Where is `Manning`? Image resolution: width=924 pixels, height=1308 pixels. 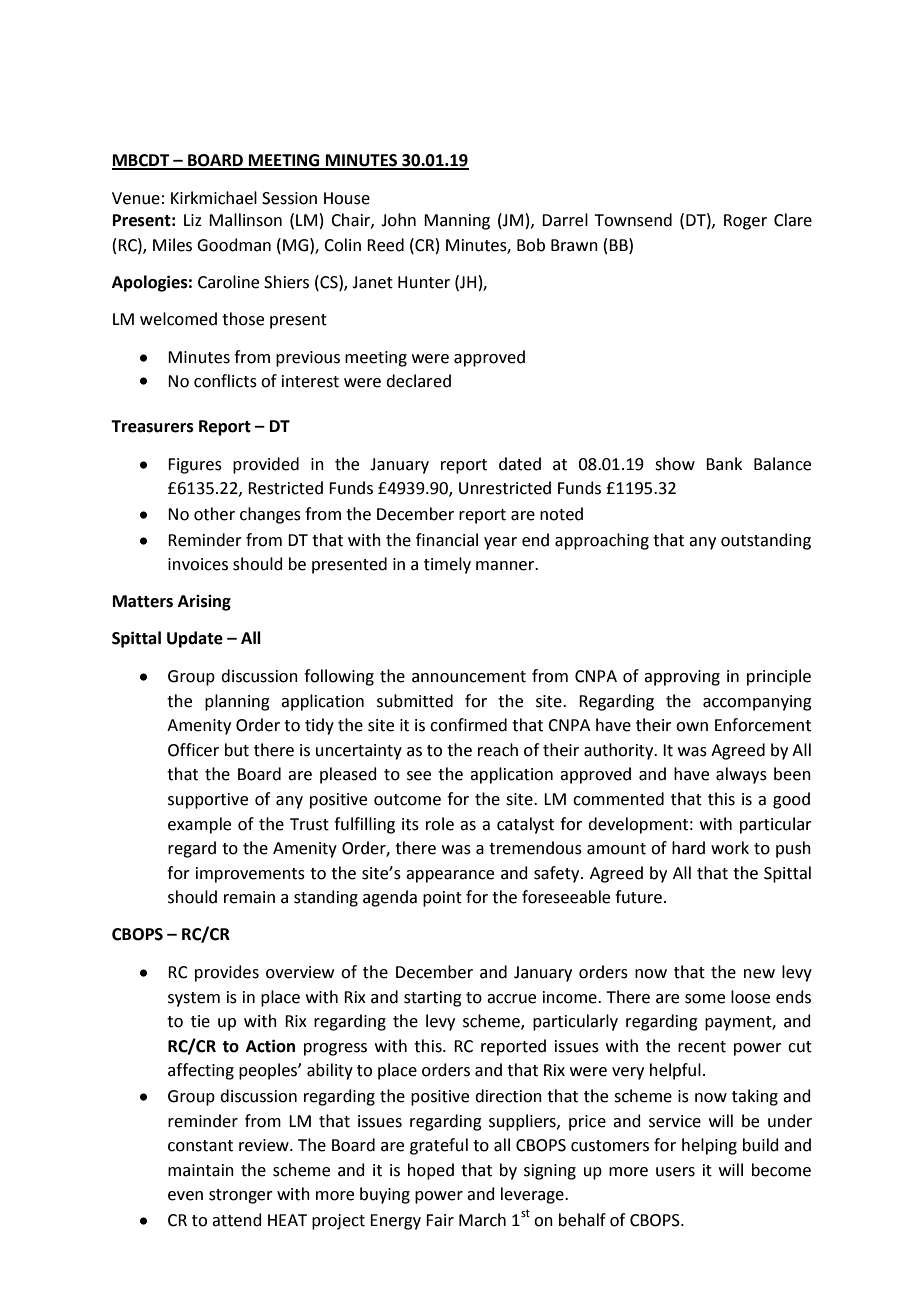
Manning is located at coordinates (457, 222).
